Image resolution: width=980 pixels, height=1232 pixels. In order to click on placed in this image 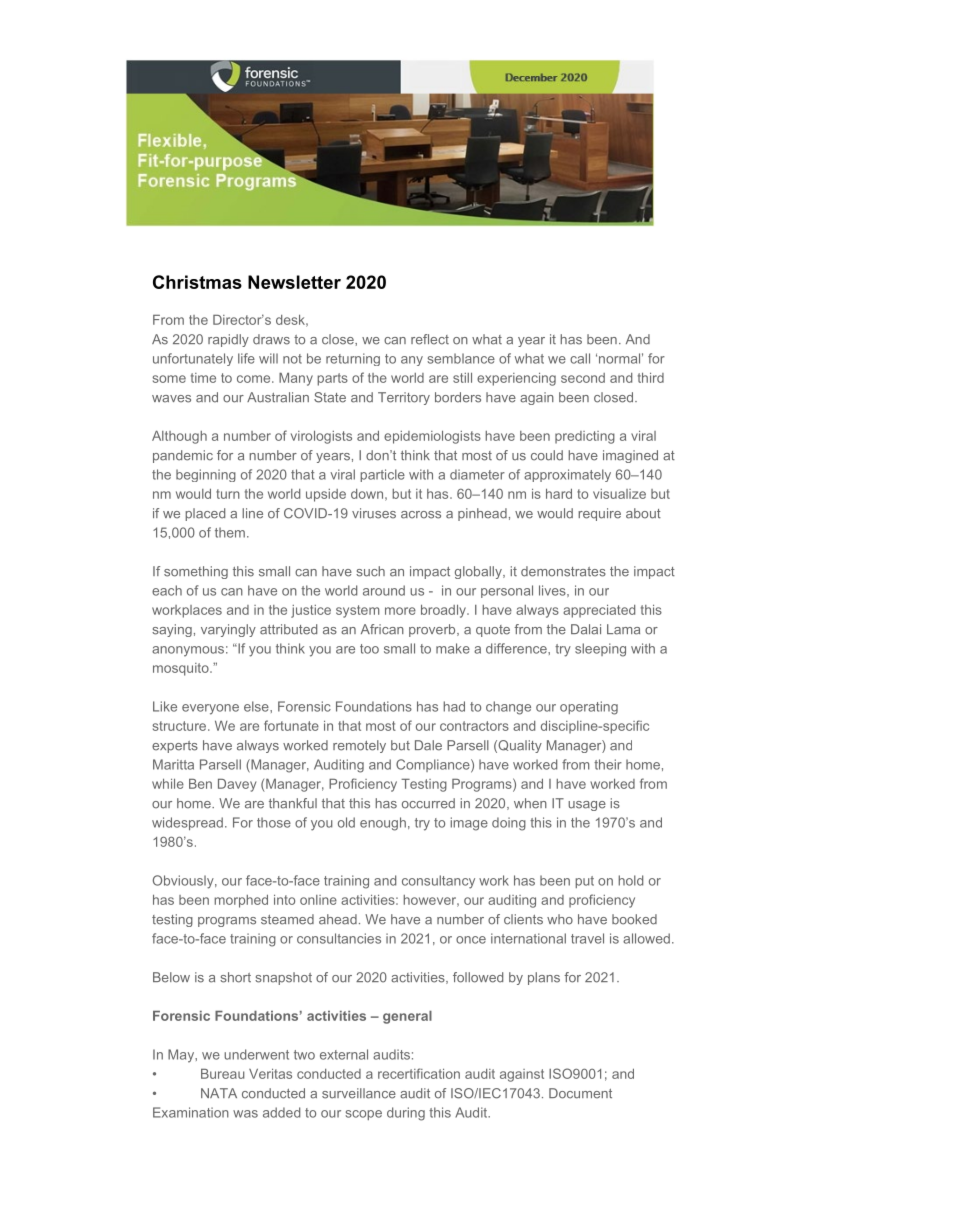, I will do `click(205, 514)`.
